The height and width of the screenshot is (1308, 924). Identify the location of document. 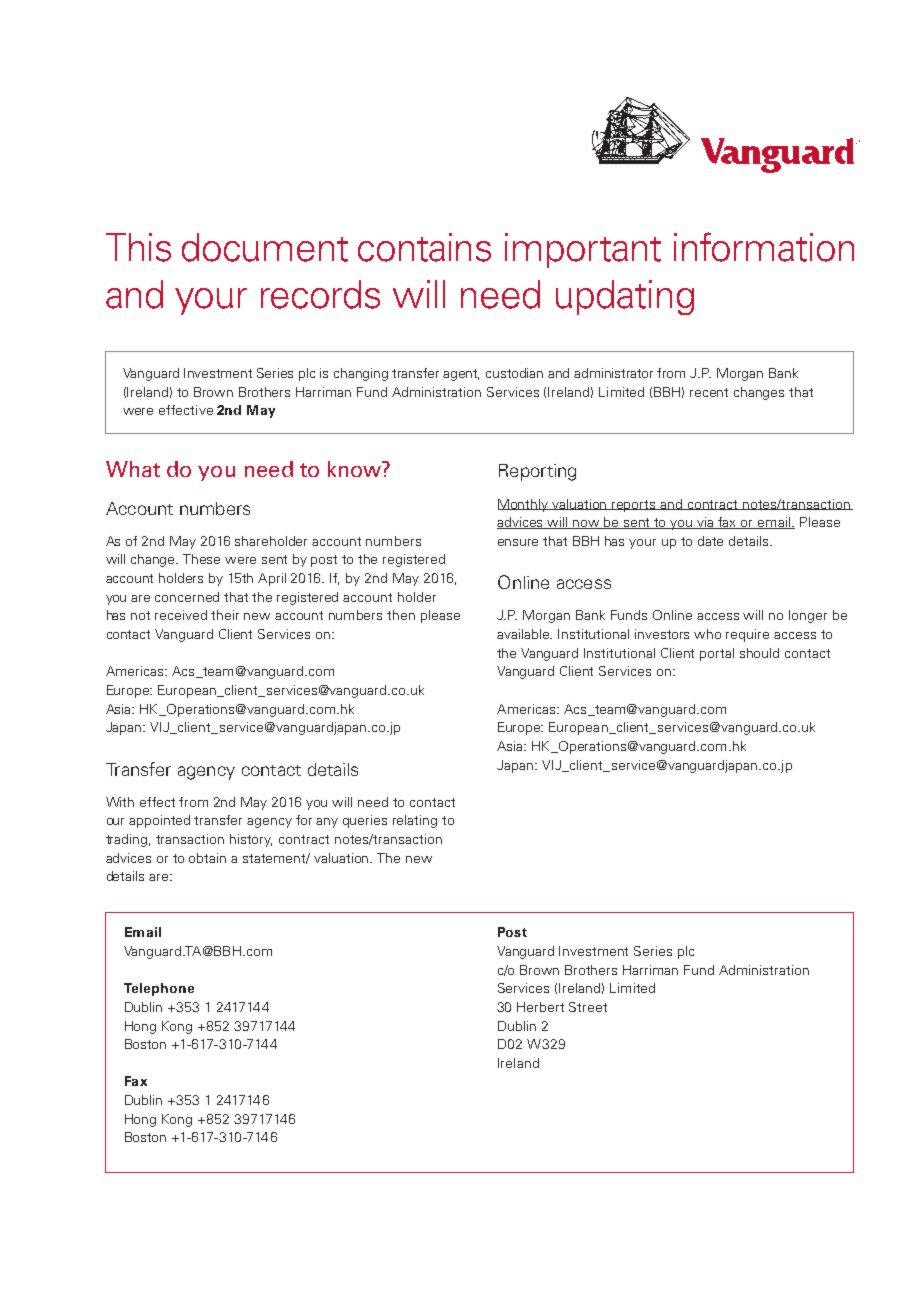
(265, 247).
